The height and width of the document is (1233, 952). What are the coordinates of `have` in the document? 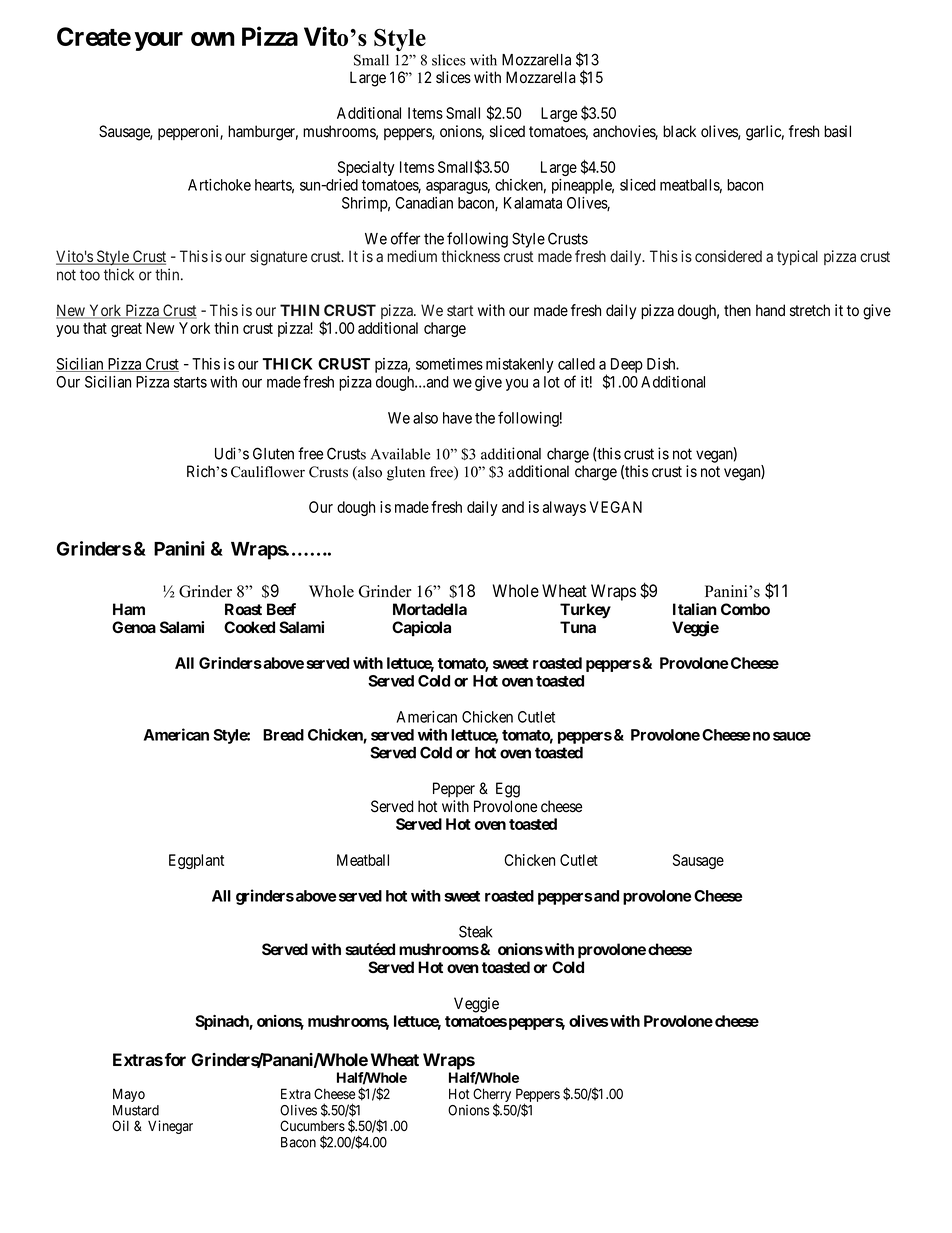 It's located at (457, 418).
